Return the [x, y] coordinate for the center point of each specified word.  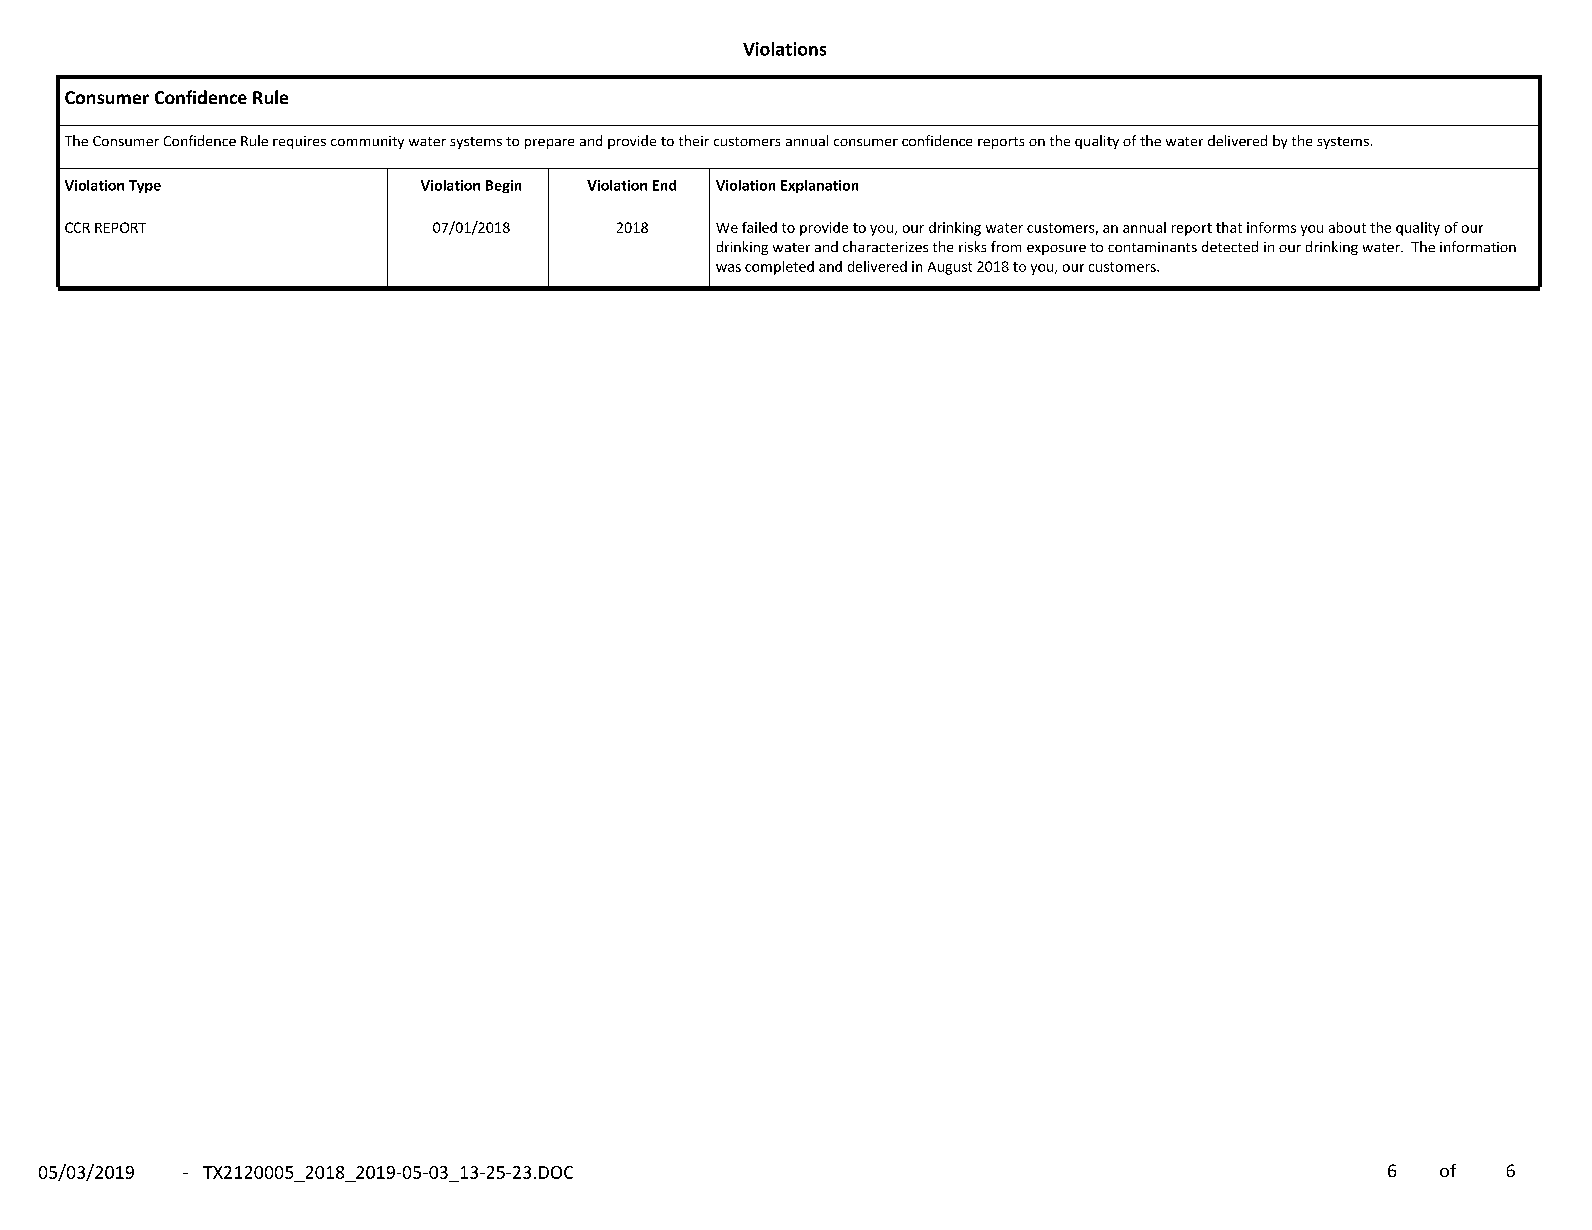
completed [779, 268]
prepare [549, 144]
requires [299, 142]
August [950, 268]
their [694, 140]
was [728, 268]
